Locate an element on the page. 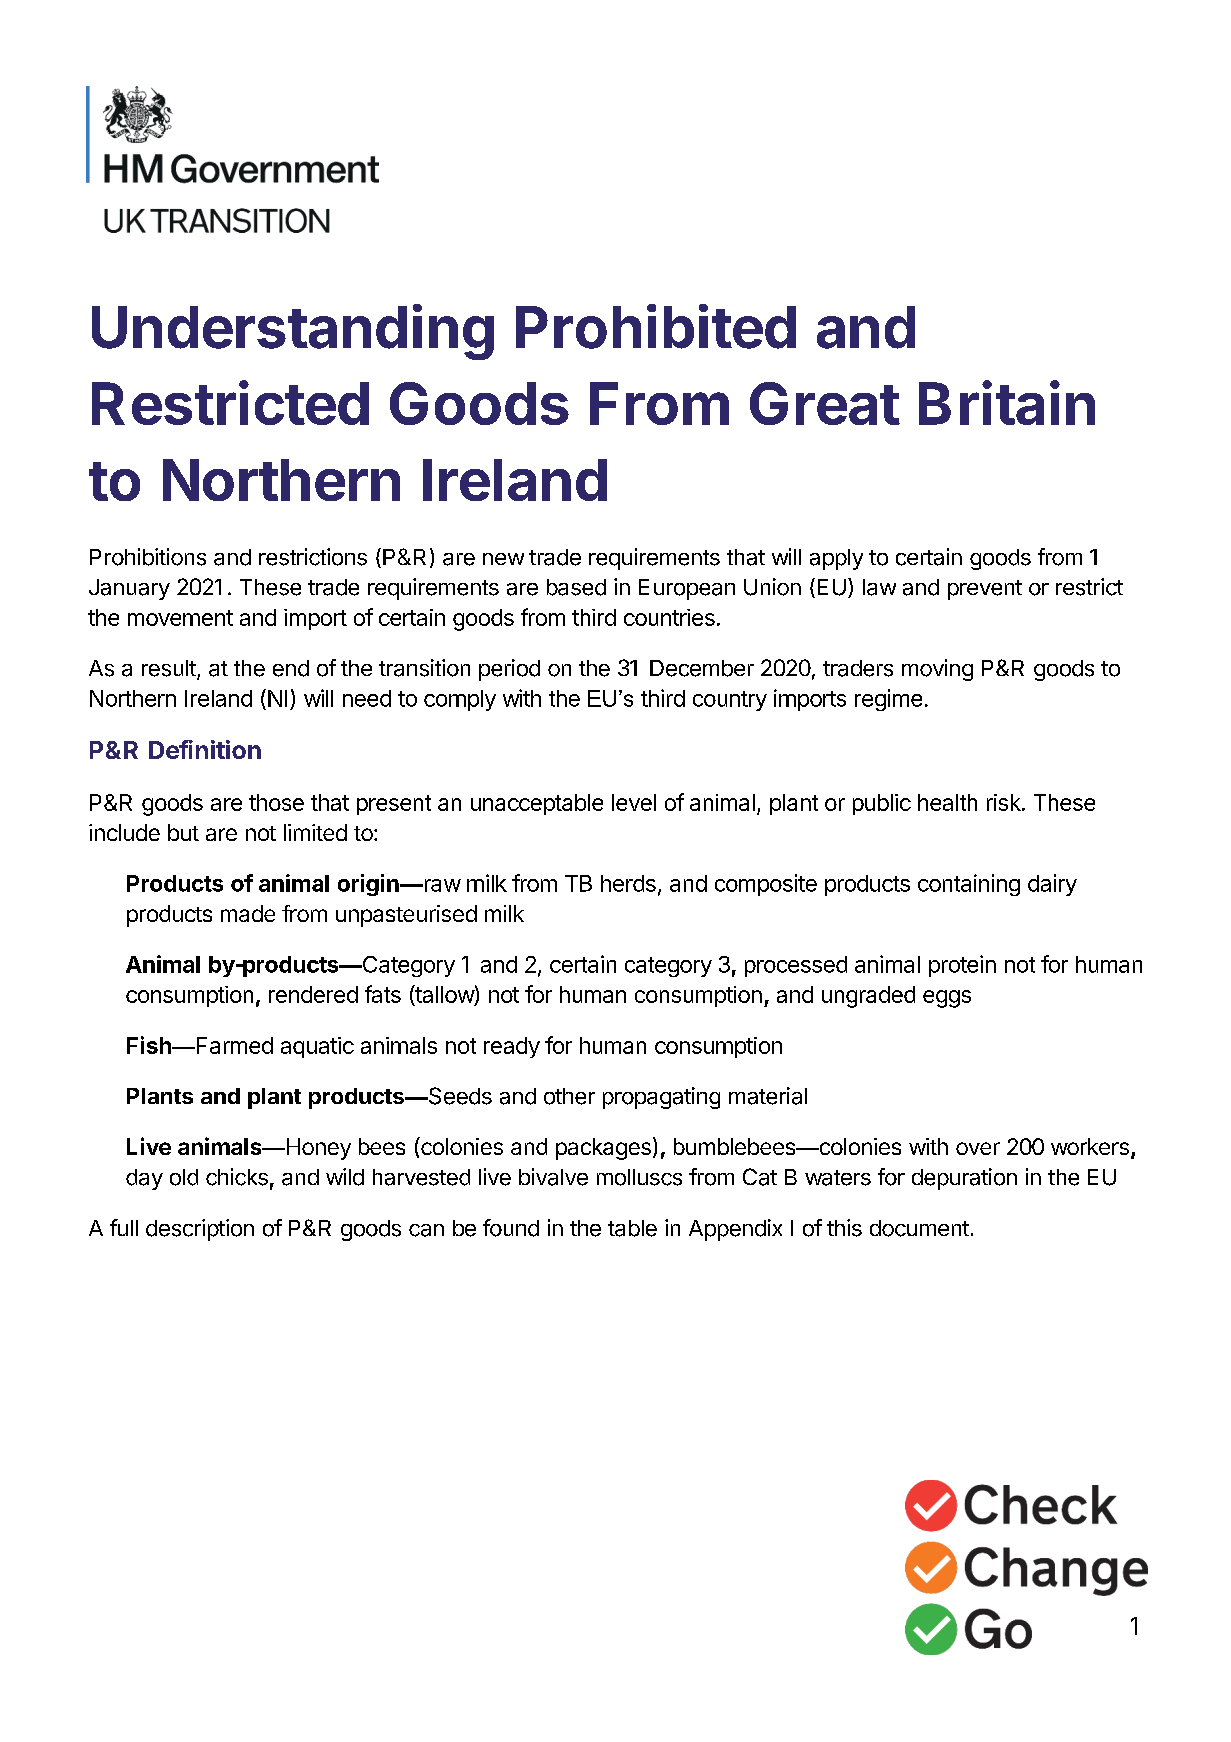  made is located at coordinates (248, 913).
